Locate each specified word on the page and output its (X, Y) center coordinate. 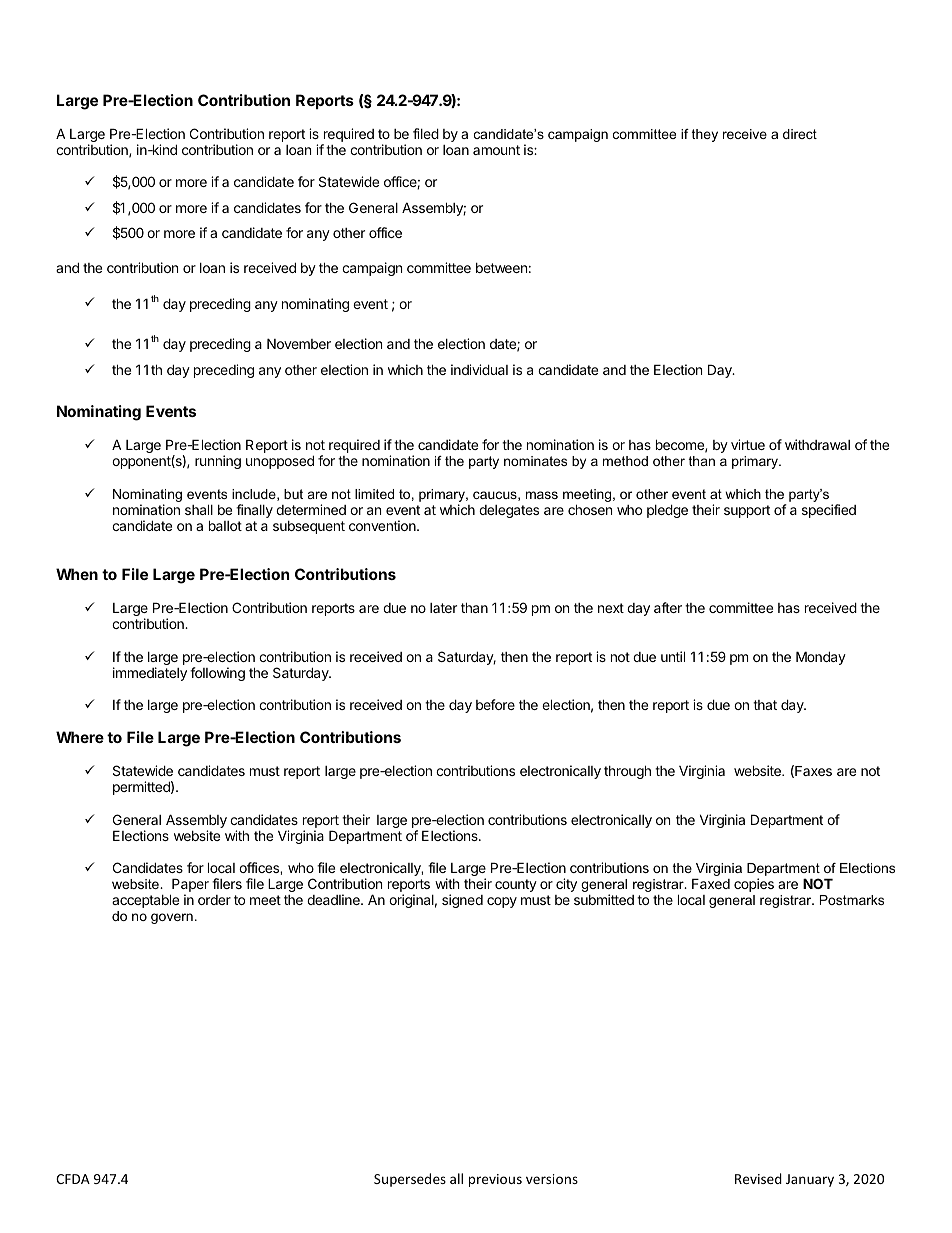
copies (754, 885)
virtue (748, 444)
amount (496, 150)
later (443, 608)
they (705, 135)
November (299, 343)
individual (479, 369)
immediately (150, 674)
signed (462, 901)
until (673, 656)
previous (495, 1180)
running (218, 462)
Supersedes (410, 1180)
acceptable (145, 901)
